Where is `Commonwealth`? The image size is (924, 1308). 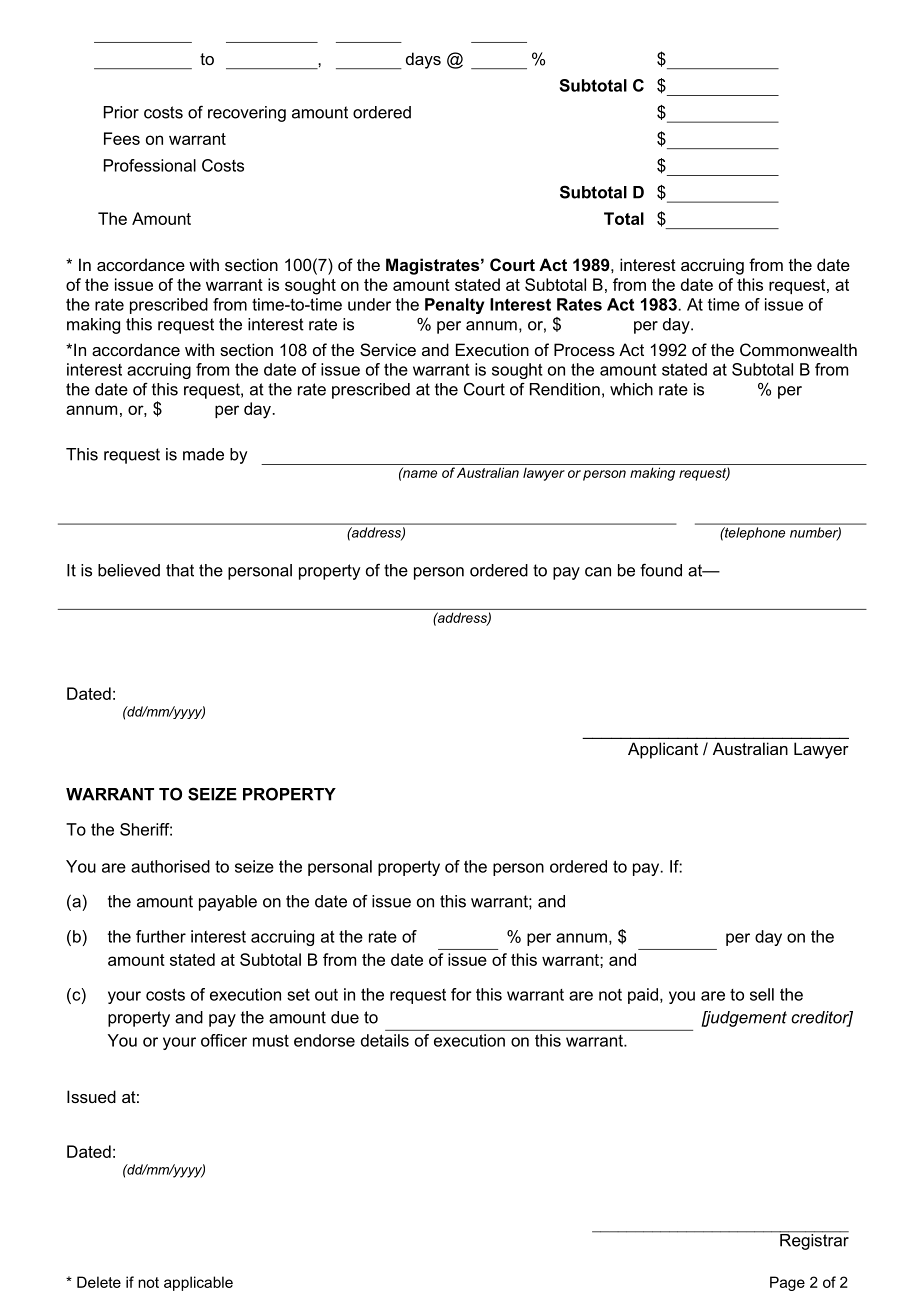
Commonwealth is located at coordinates (798, 349).
